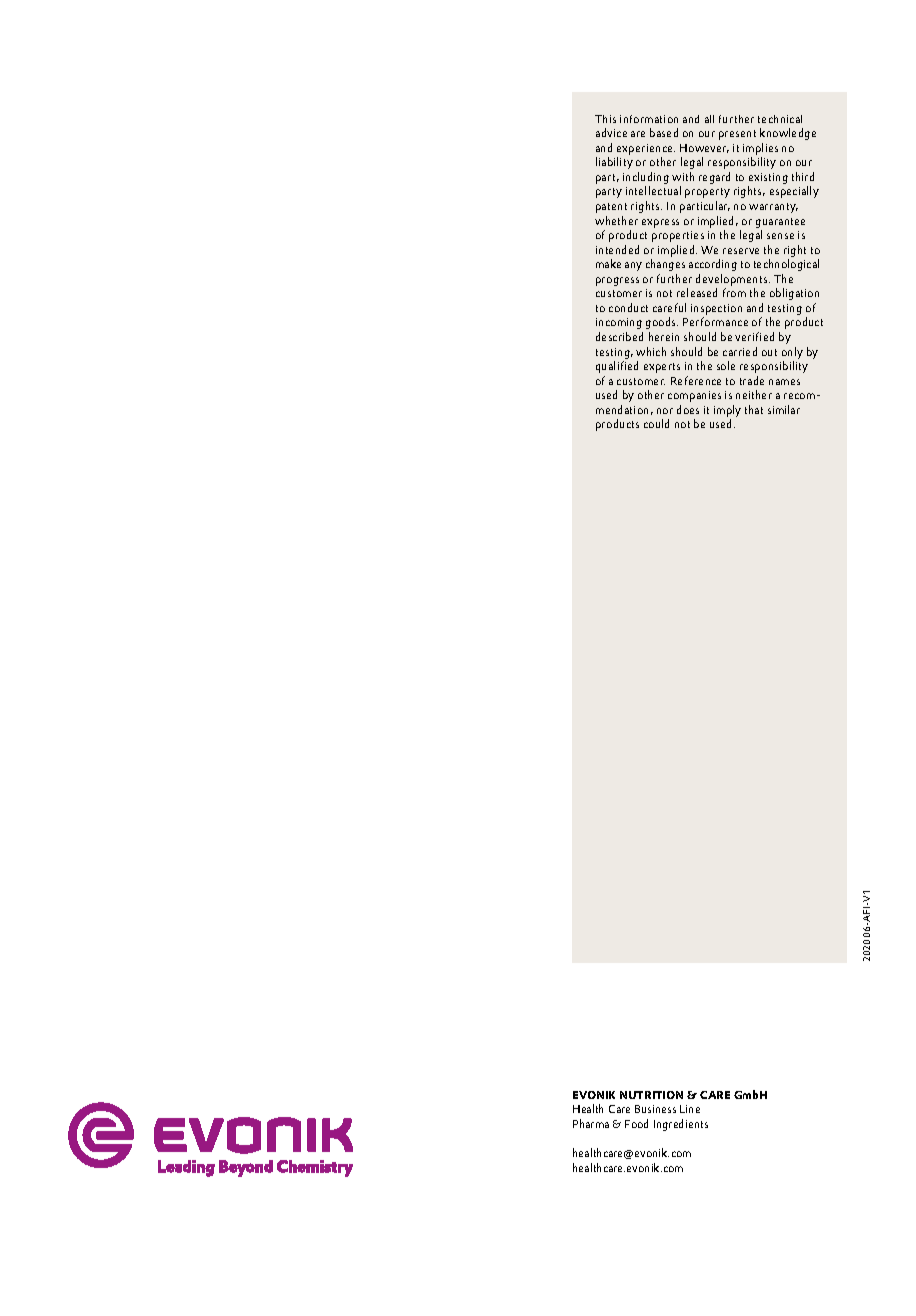  Describe the element at coordinates (788, 134) in the screenshot. I see `knowledge` at that location.
